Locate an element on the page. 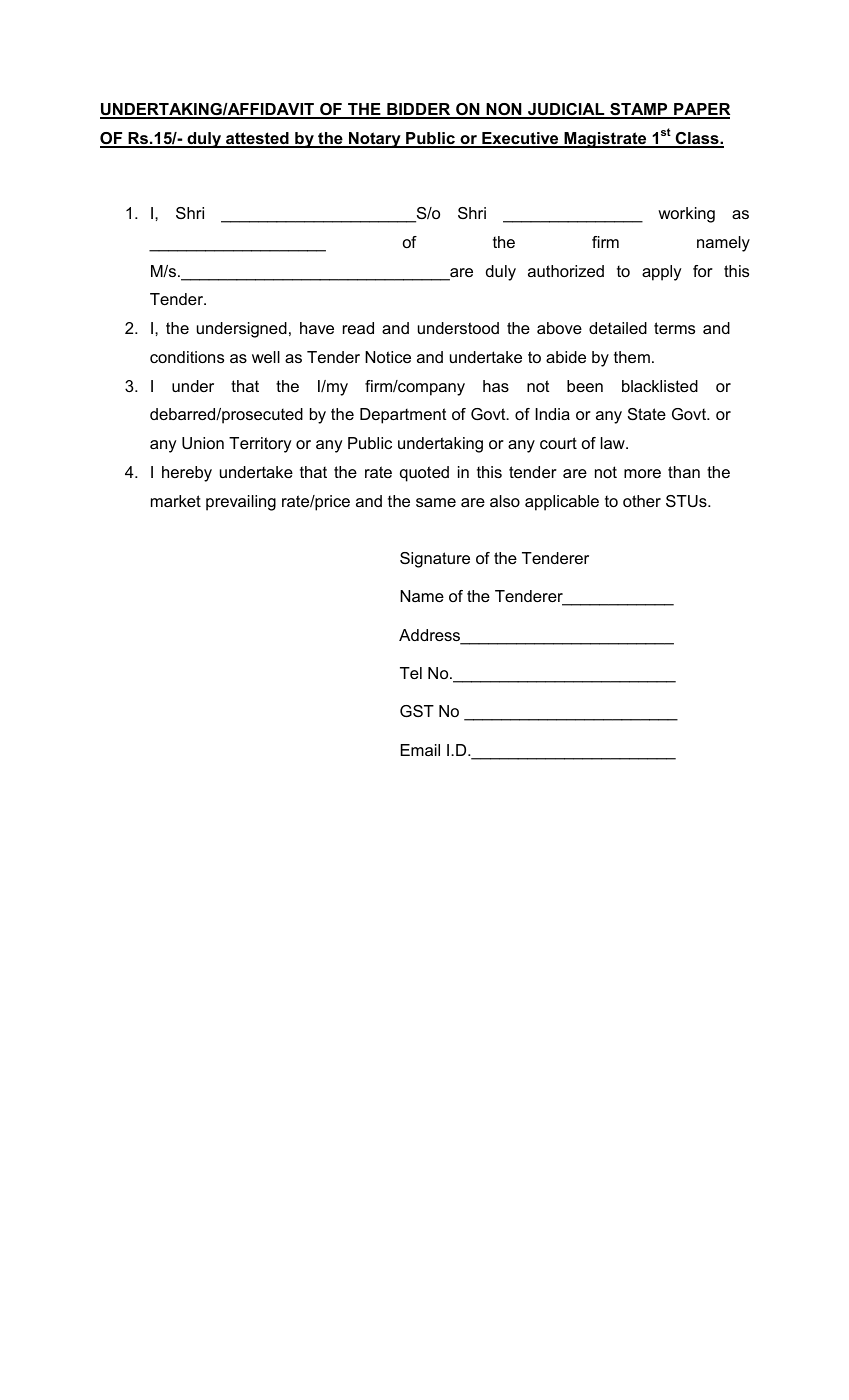 This image has height=1400, width=849. Department is located at coordinates (403, 416).
